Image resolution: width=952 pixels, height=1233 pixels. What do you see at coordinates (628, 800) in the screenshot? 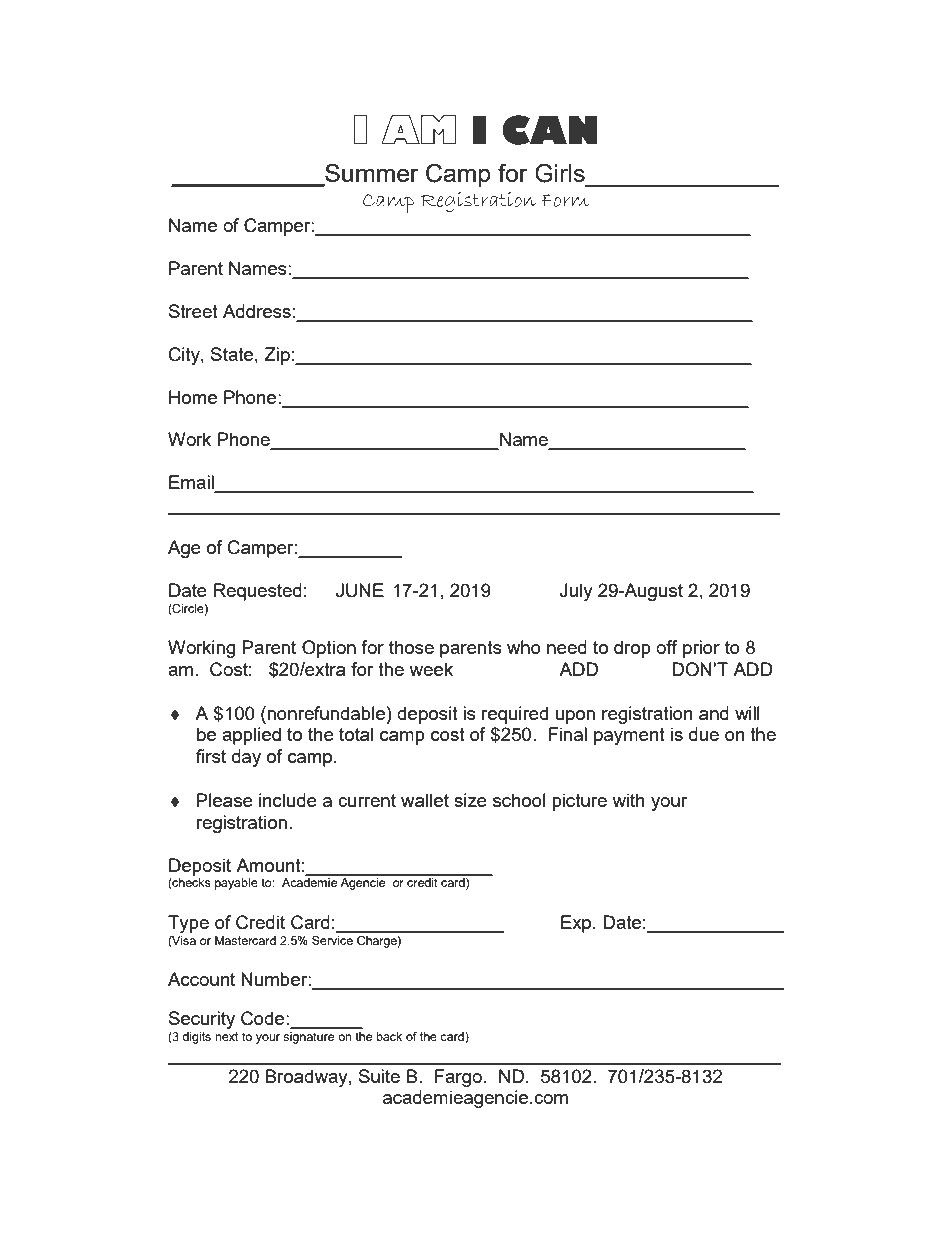
I see `with` at bounding box center [628, 800].
